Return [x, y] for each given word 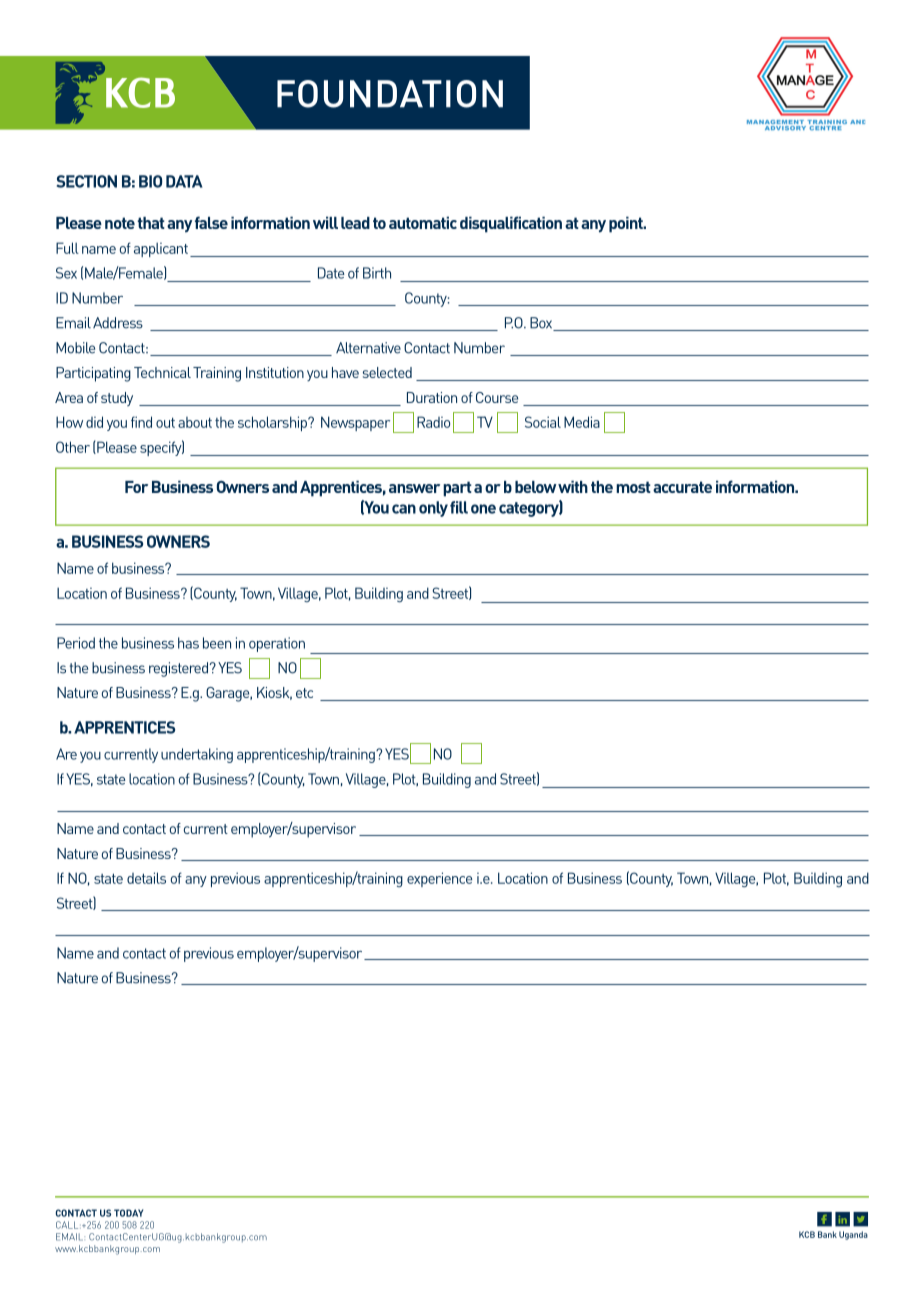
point [627, 224]
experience [439, 879]
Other [73, 447]
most [633, 487]
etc [304, 693]
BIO [150, 181]
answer [414, 488]
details [146, 878]
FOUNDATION [390, 94]
